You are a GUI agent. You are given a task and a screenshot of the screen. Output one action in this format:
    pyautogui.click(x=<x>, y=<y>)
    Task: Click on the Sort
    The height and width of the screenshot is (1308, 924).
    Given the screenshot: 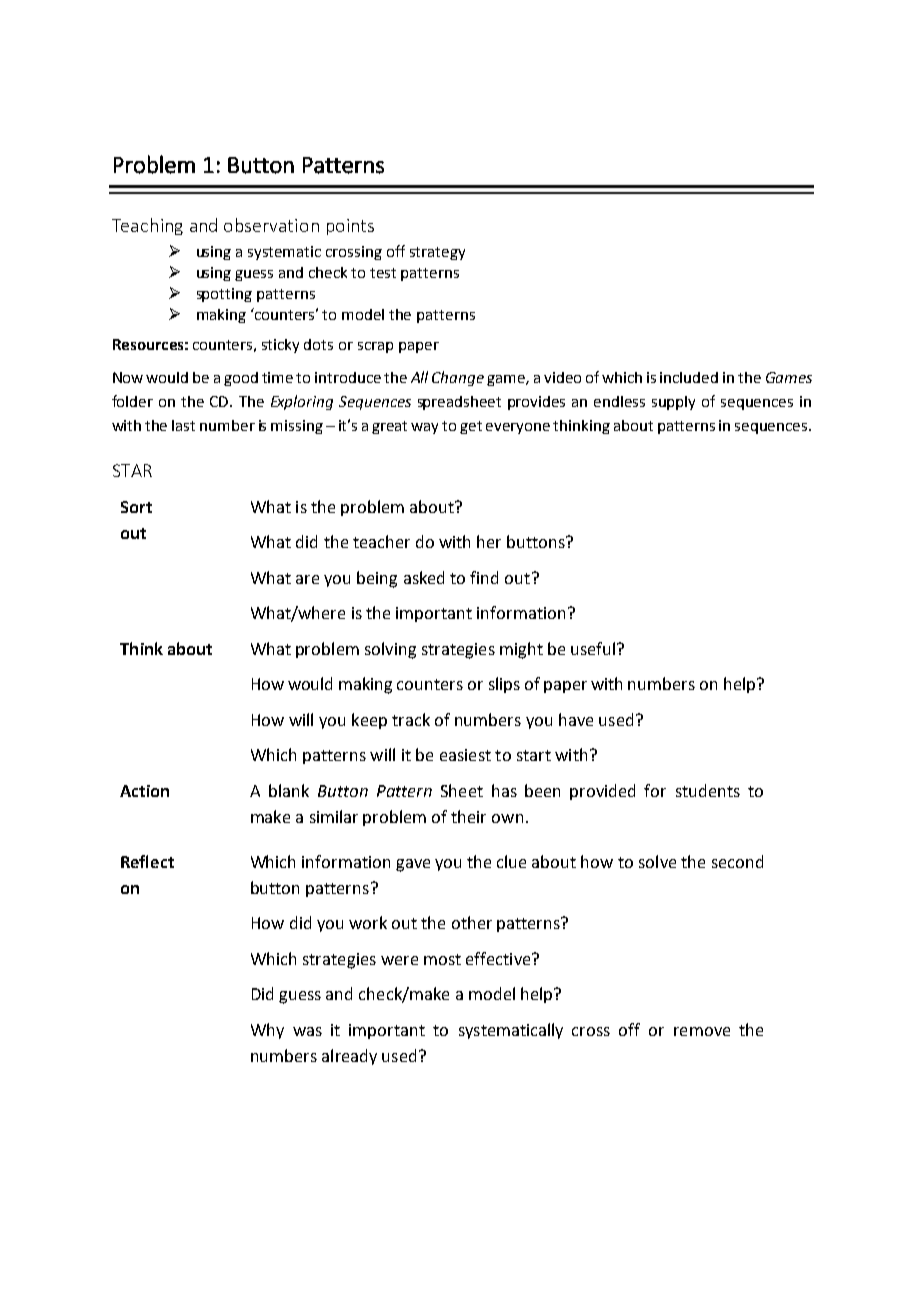 What is the action you would take?
    pyautogui.click(x=136, y=507)
